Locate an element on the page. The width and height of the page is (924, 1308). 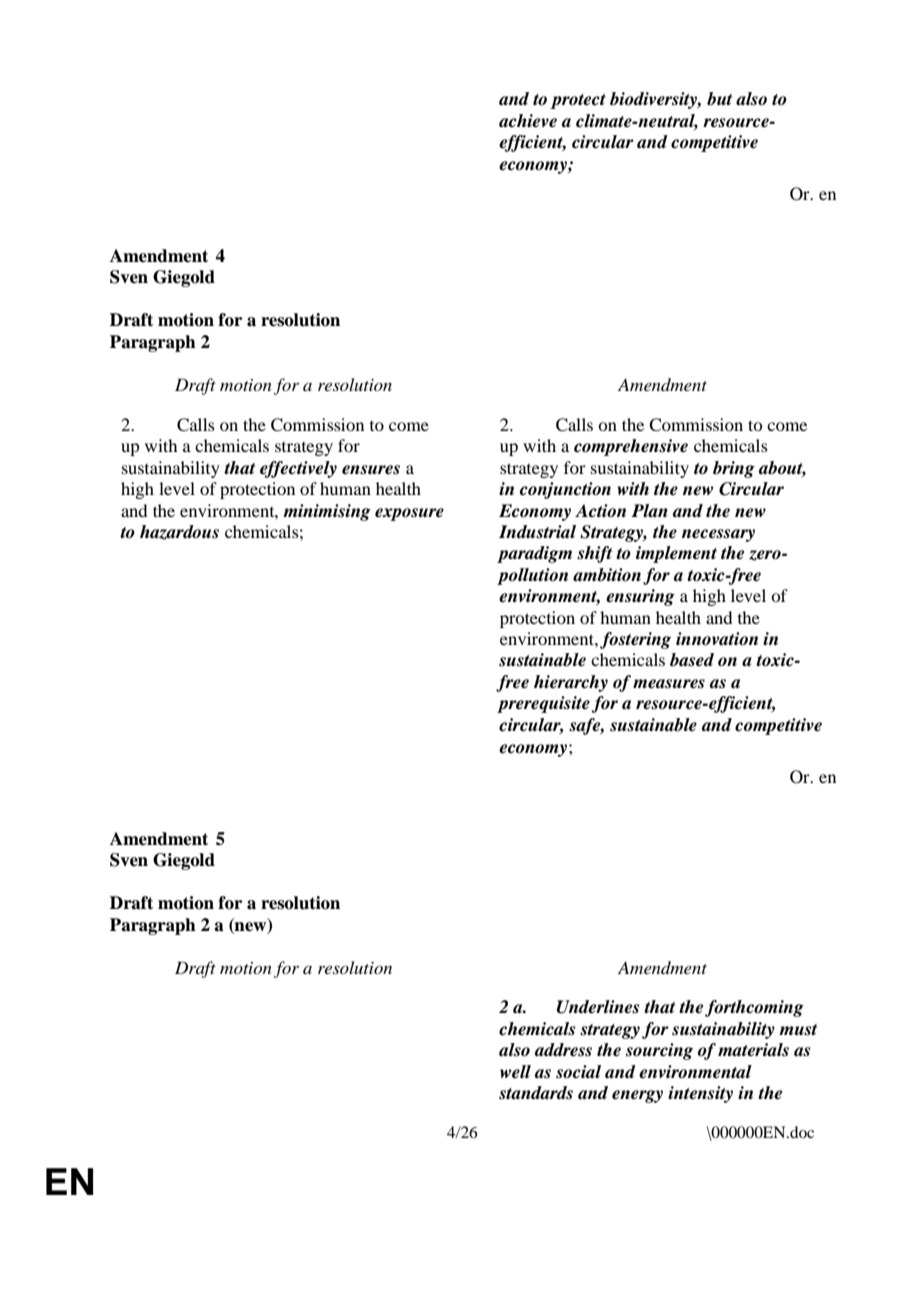
bring is located at coordinates (734, 469).
